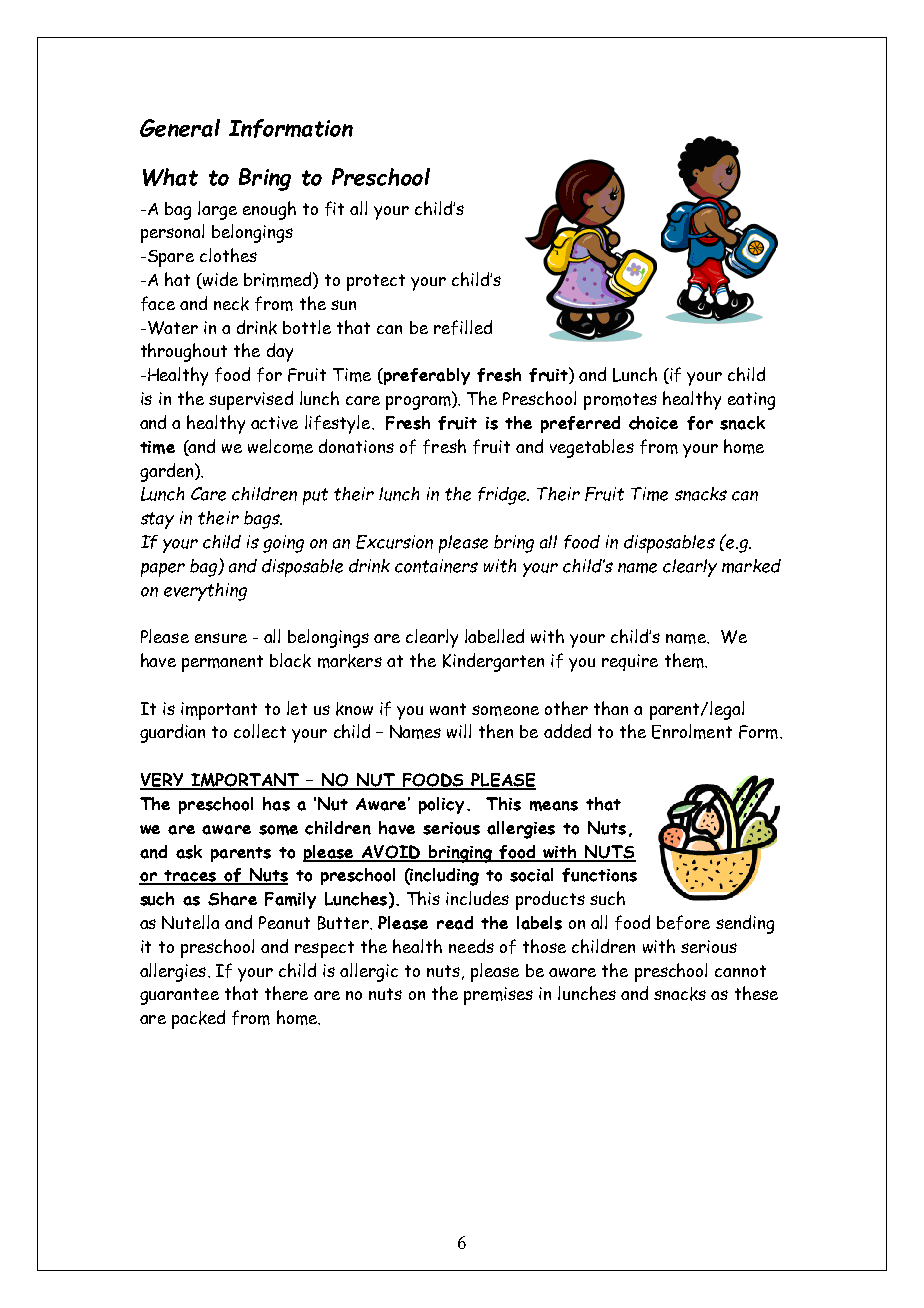  I want to click on has, so click(276, 804).
